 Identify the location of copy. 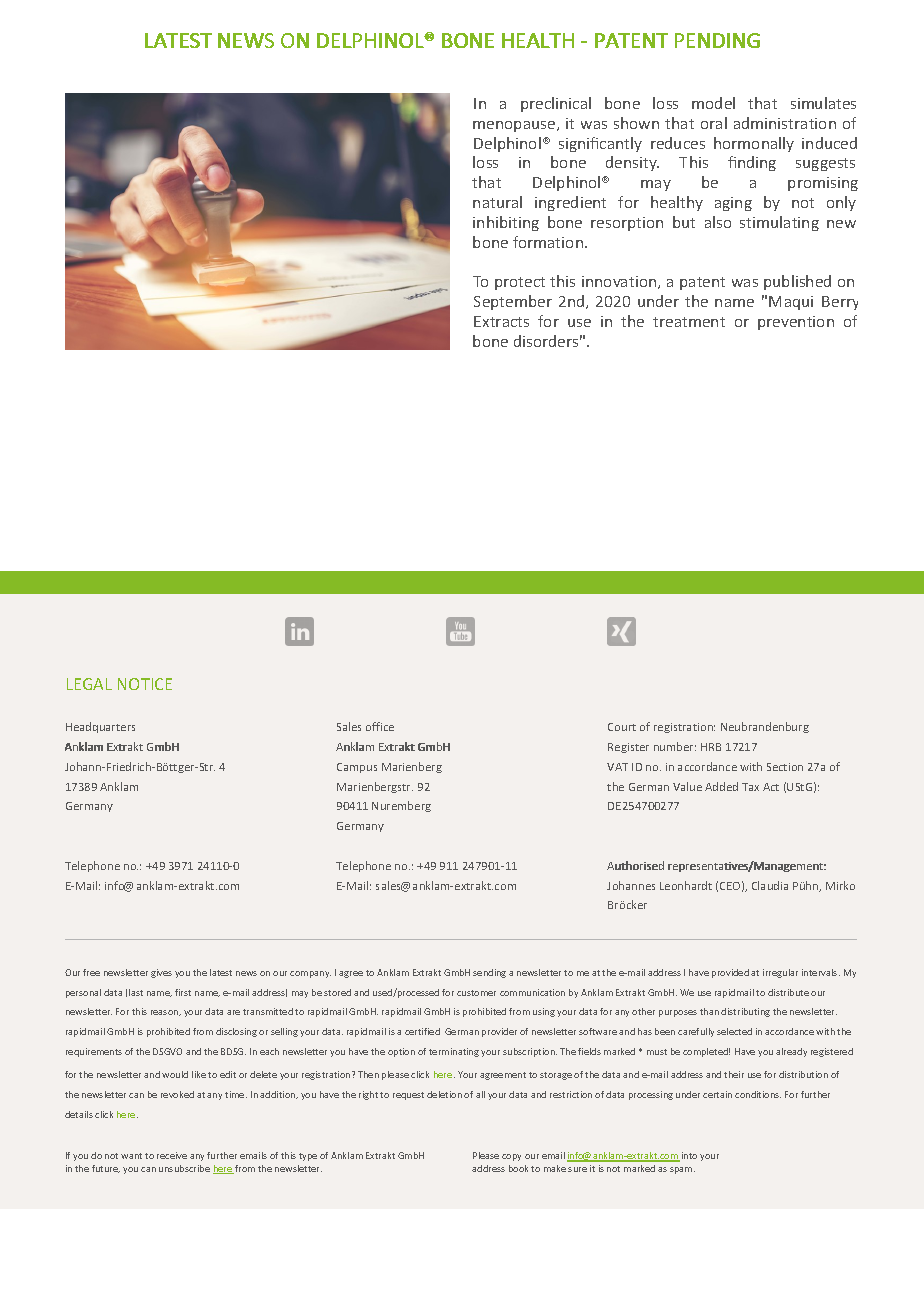
(511, 1157).
